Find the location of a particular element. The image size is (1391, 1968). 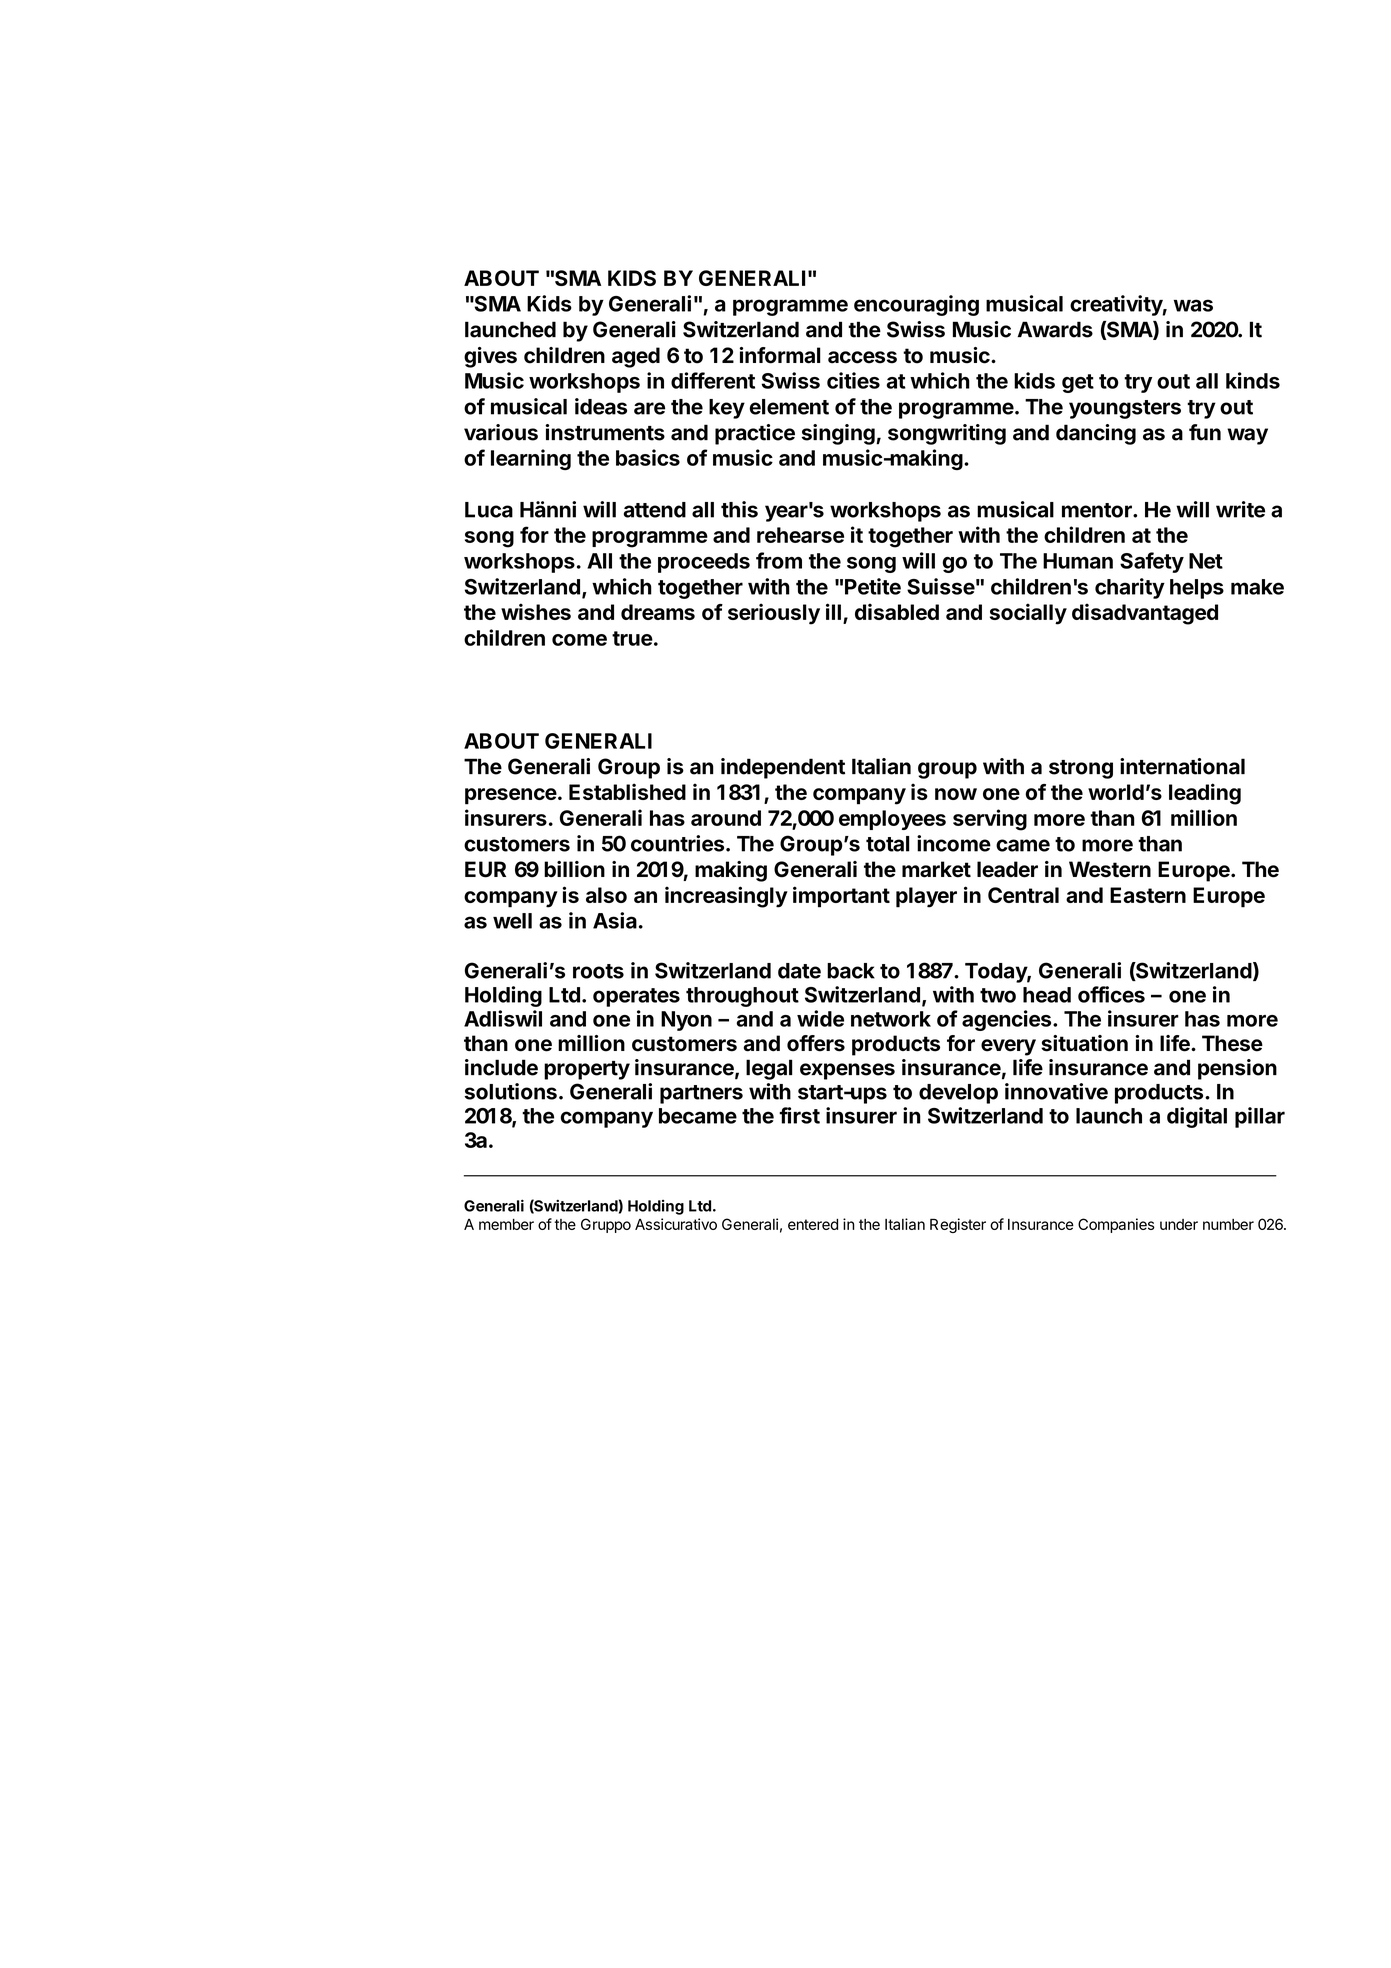

disabled is located at coordinates (897, 611).
